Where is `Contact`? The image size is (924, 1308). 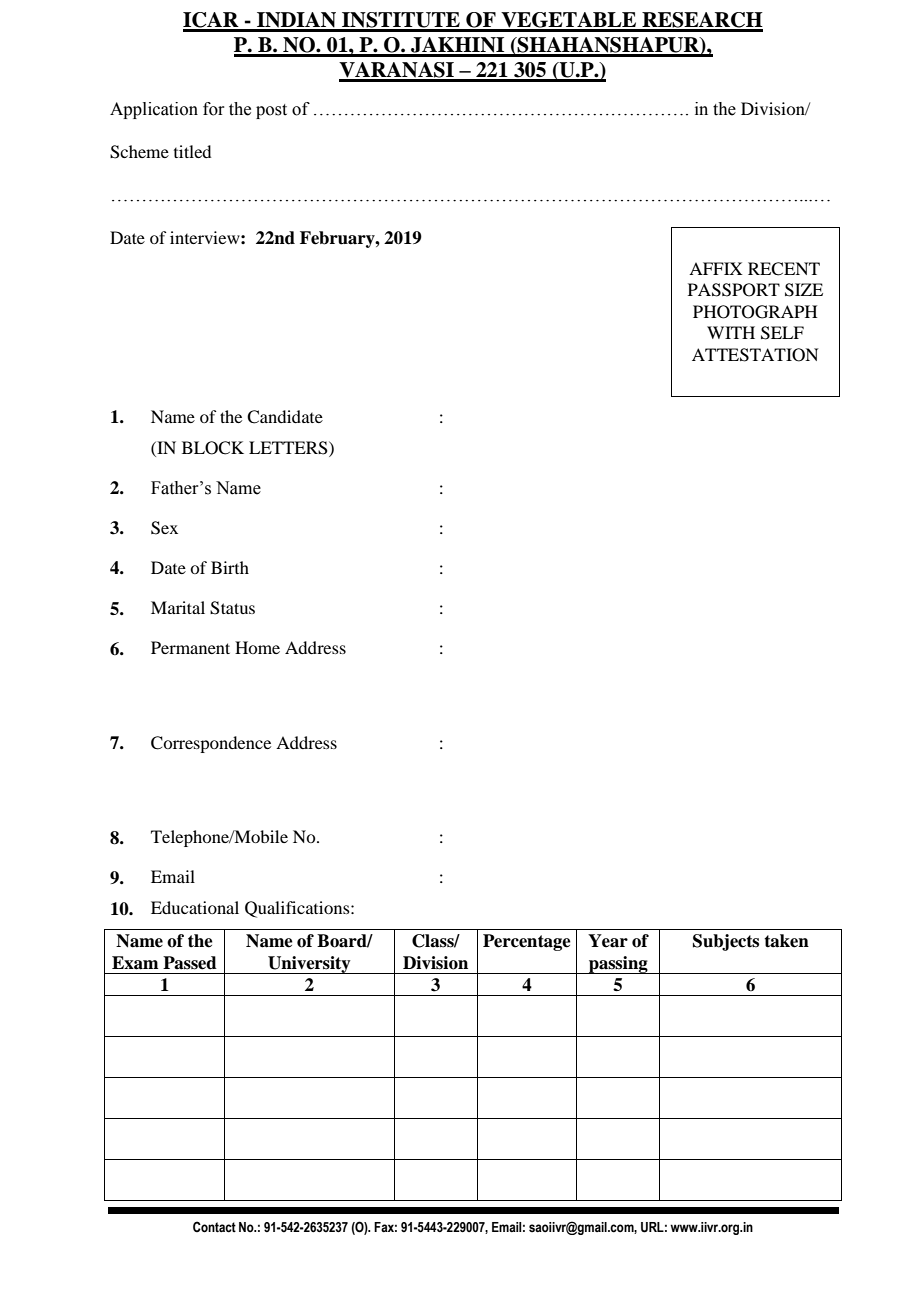
Contact is located at coordinates (214, 1227).
